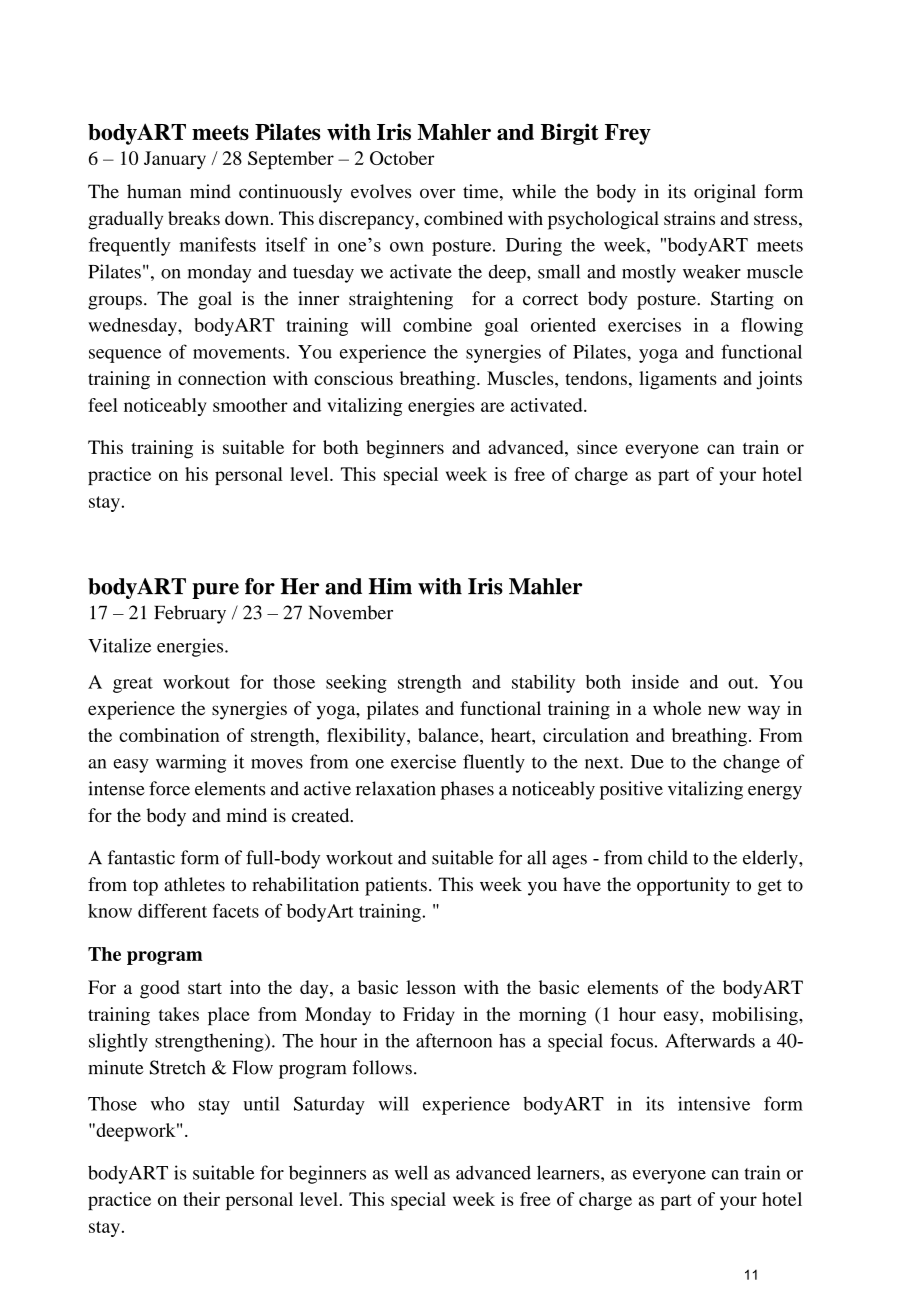  What do you see at coordinates (175, 160) in the screenshot?
I see `January` at bounding box center [175, 160].
